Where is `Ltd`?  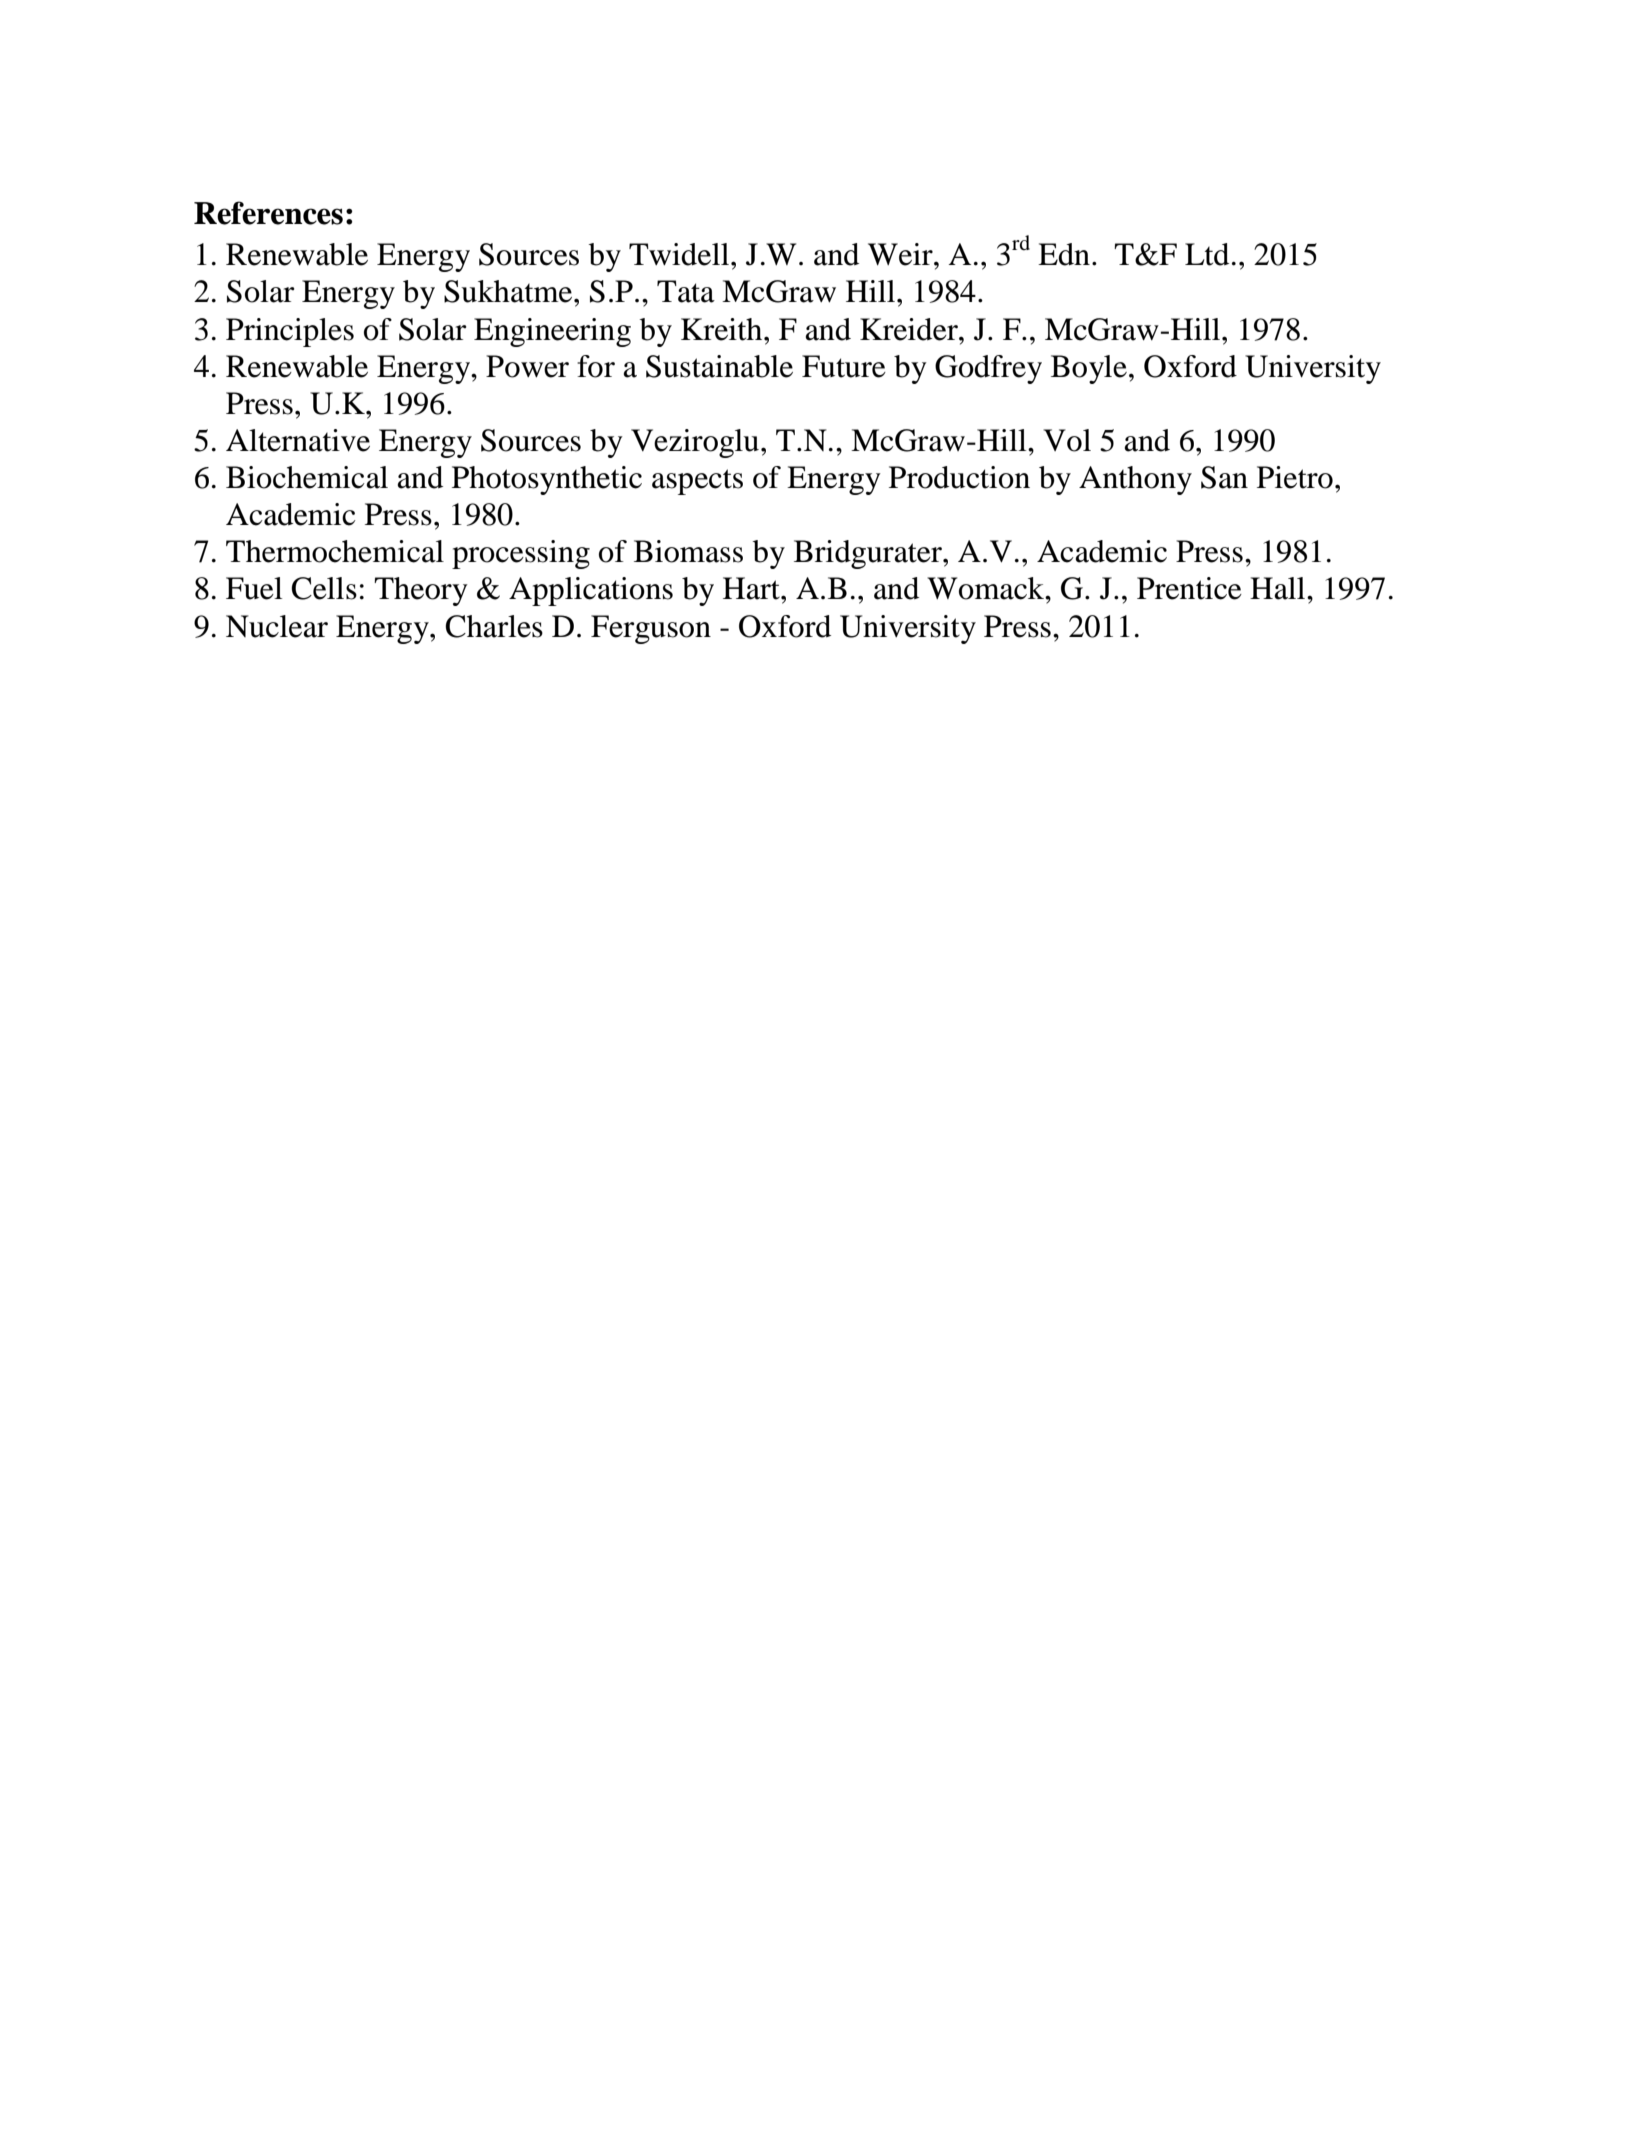 Ltd is located at coordinates (1207, 254).
